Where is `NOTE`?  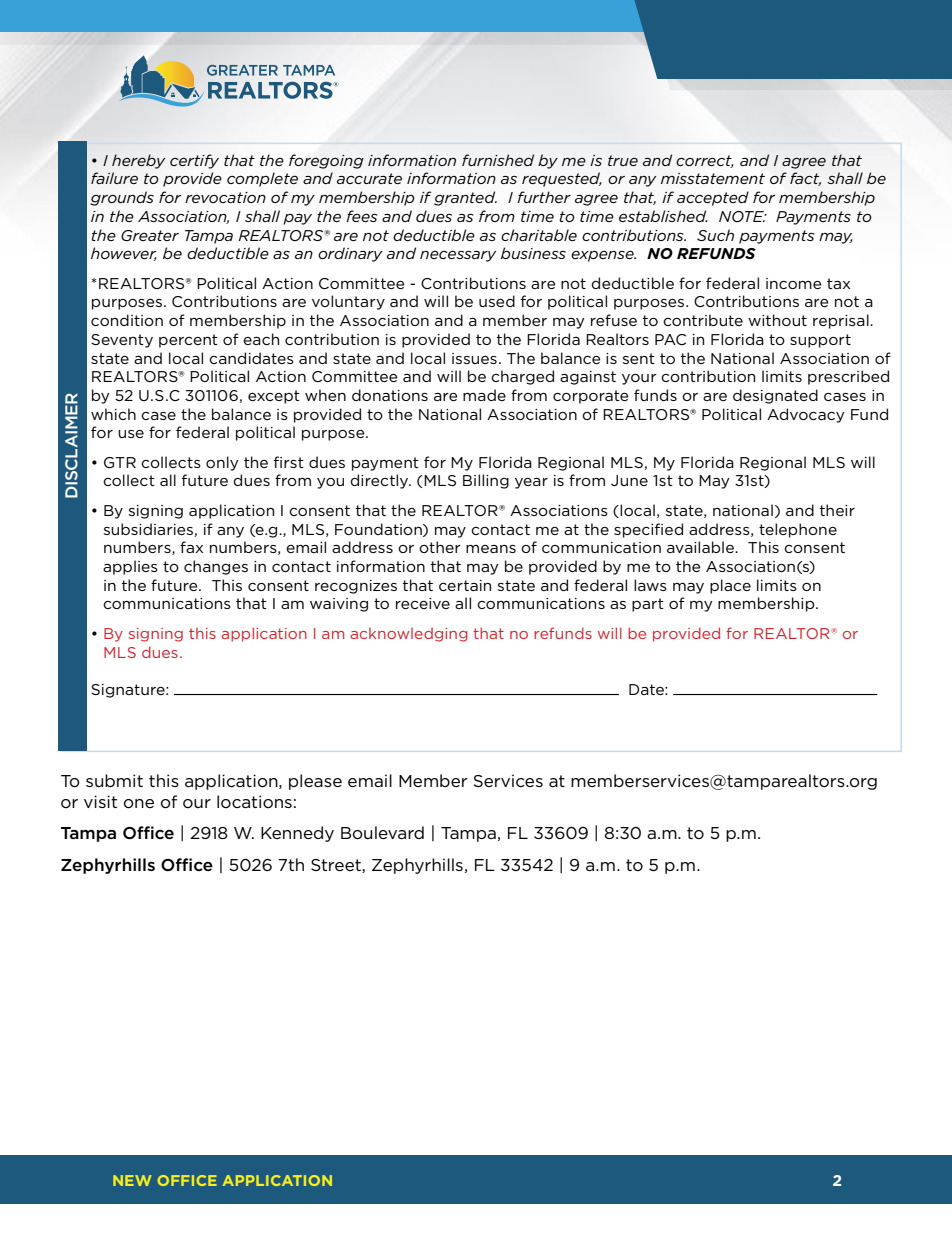
NOTE is located at coordinates (742, 216).
